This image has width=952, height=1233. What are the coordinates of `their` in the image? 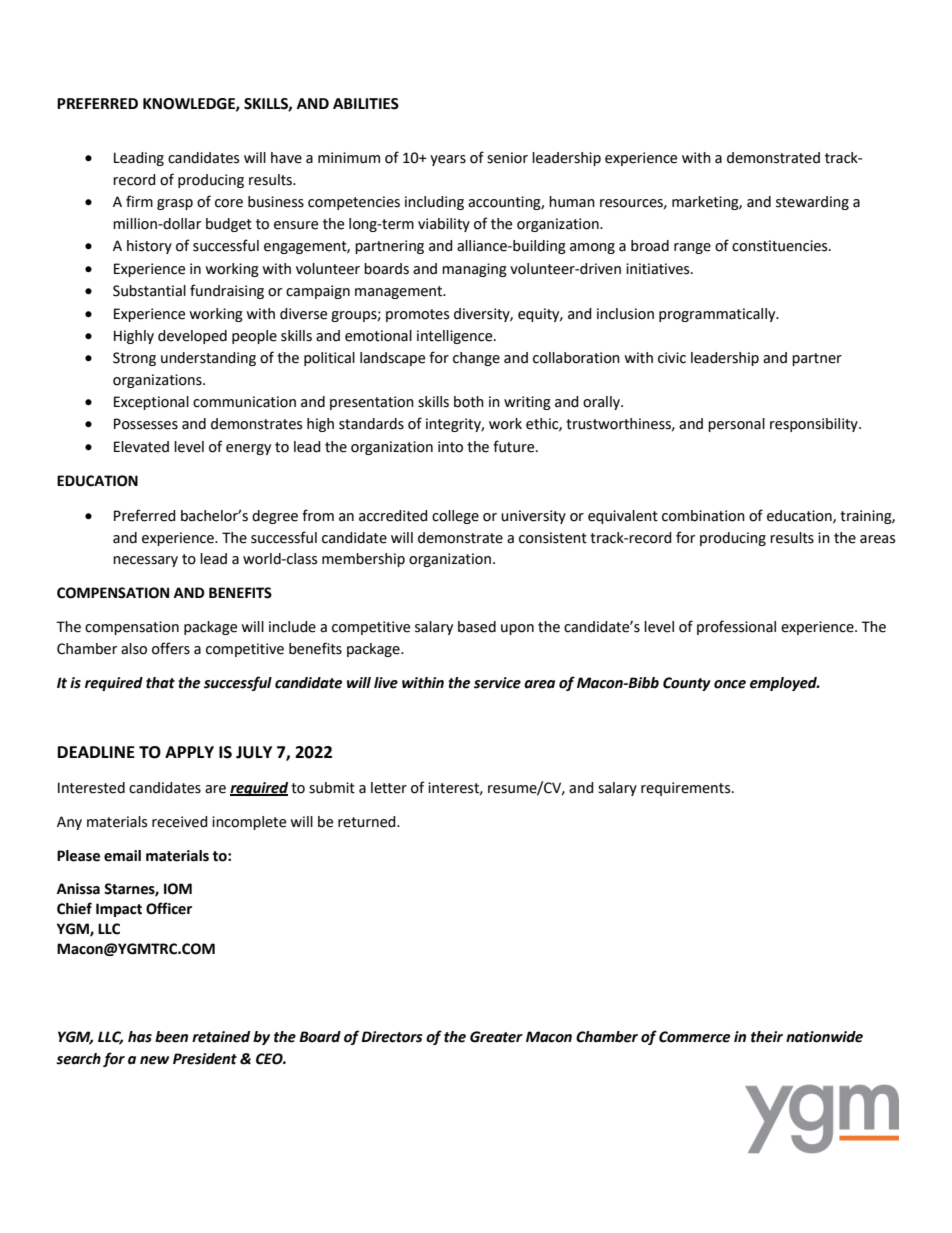 It's located at (767, 1037).
